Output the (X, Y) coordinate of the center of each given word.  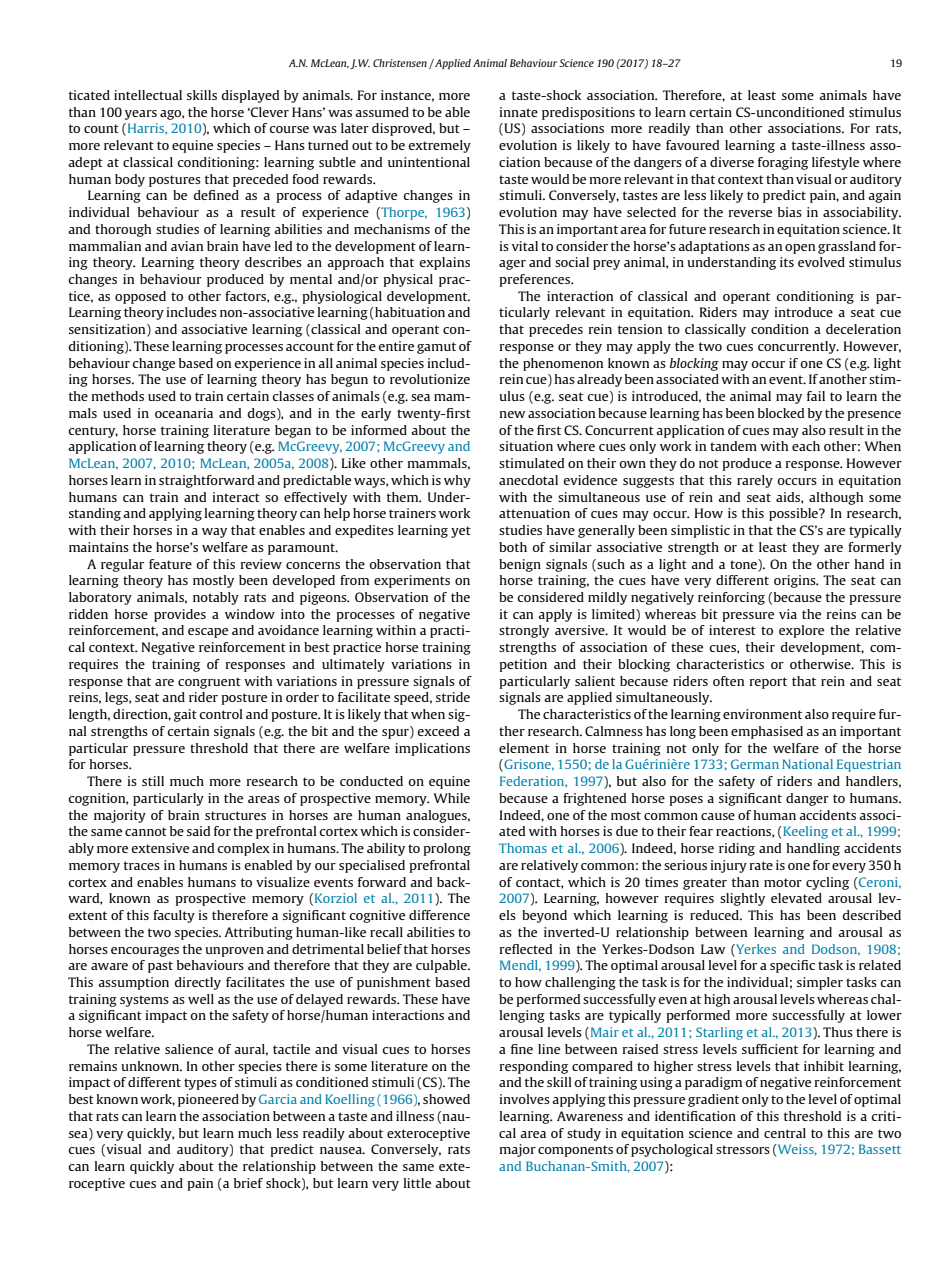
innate (519, 112)
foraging (783, 163)
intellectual (148, 95)
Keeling (804, 832)
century (93, 432)
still (153, 781)
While (452, 798)
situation (526, 446)
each (806, 446)
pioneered (208, 1100)
